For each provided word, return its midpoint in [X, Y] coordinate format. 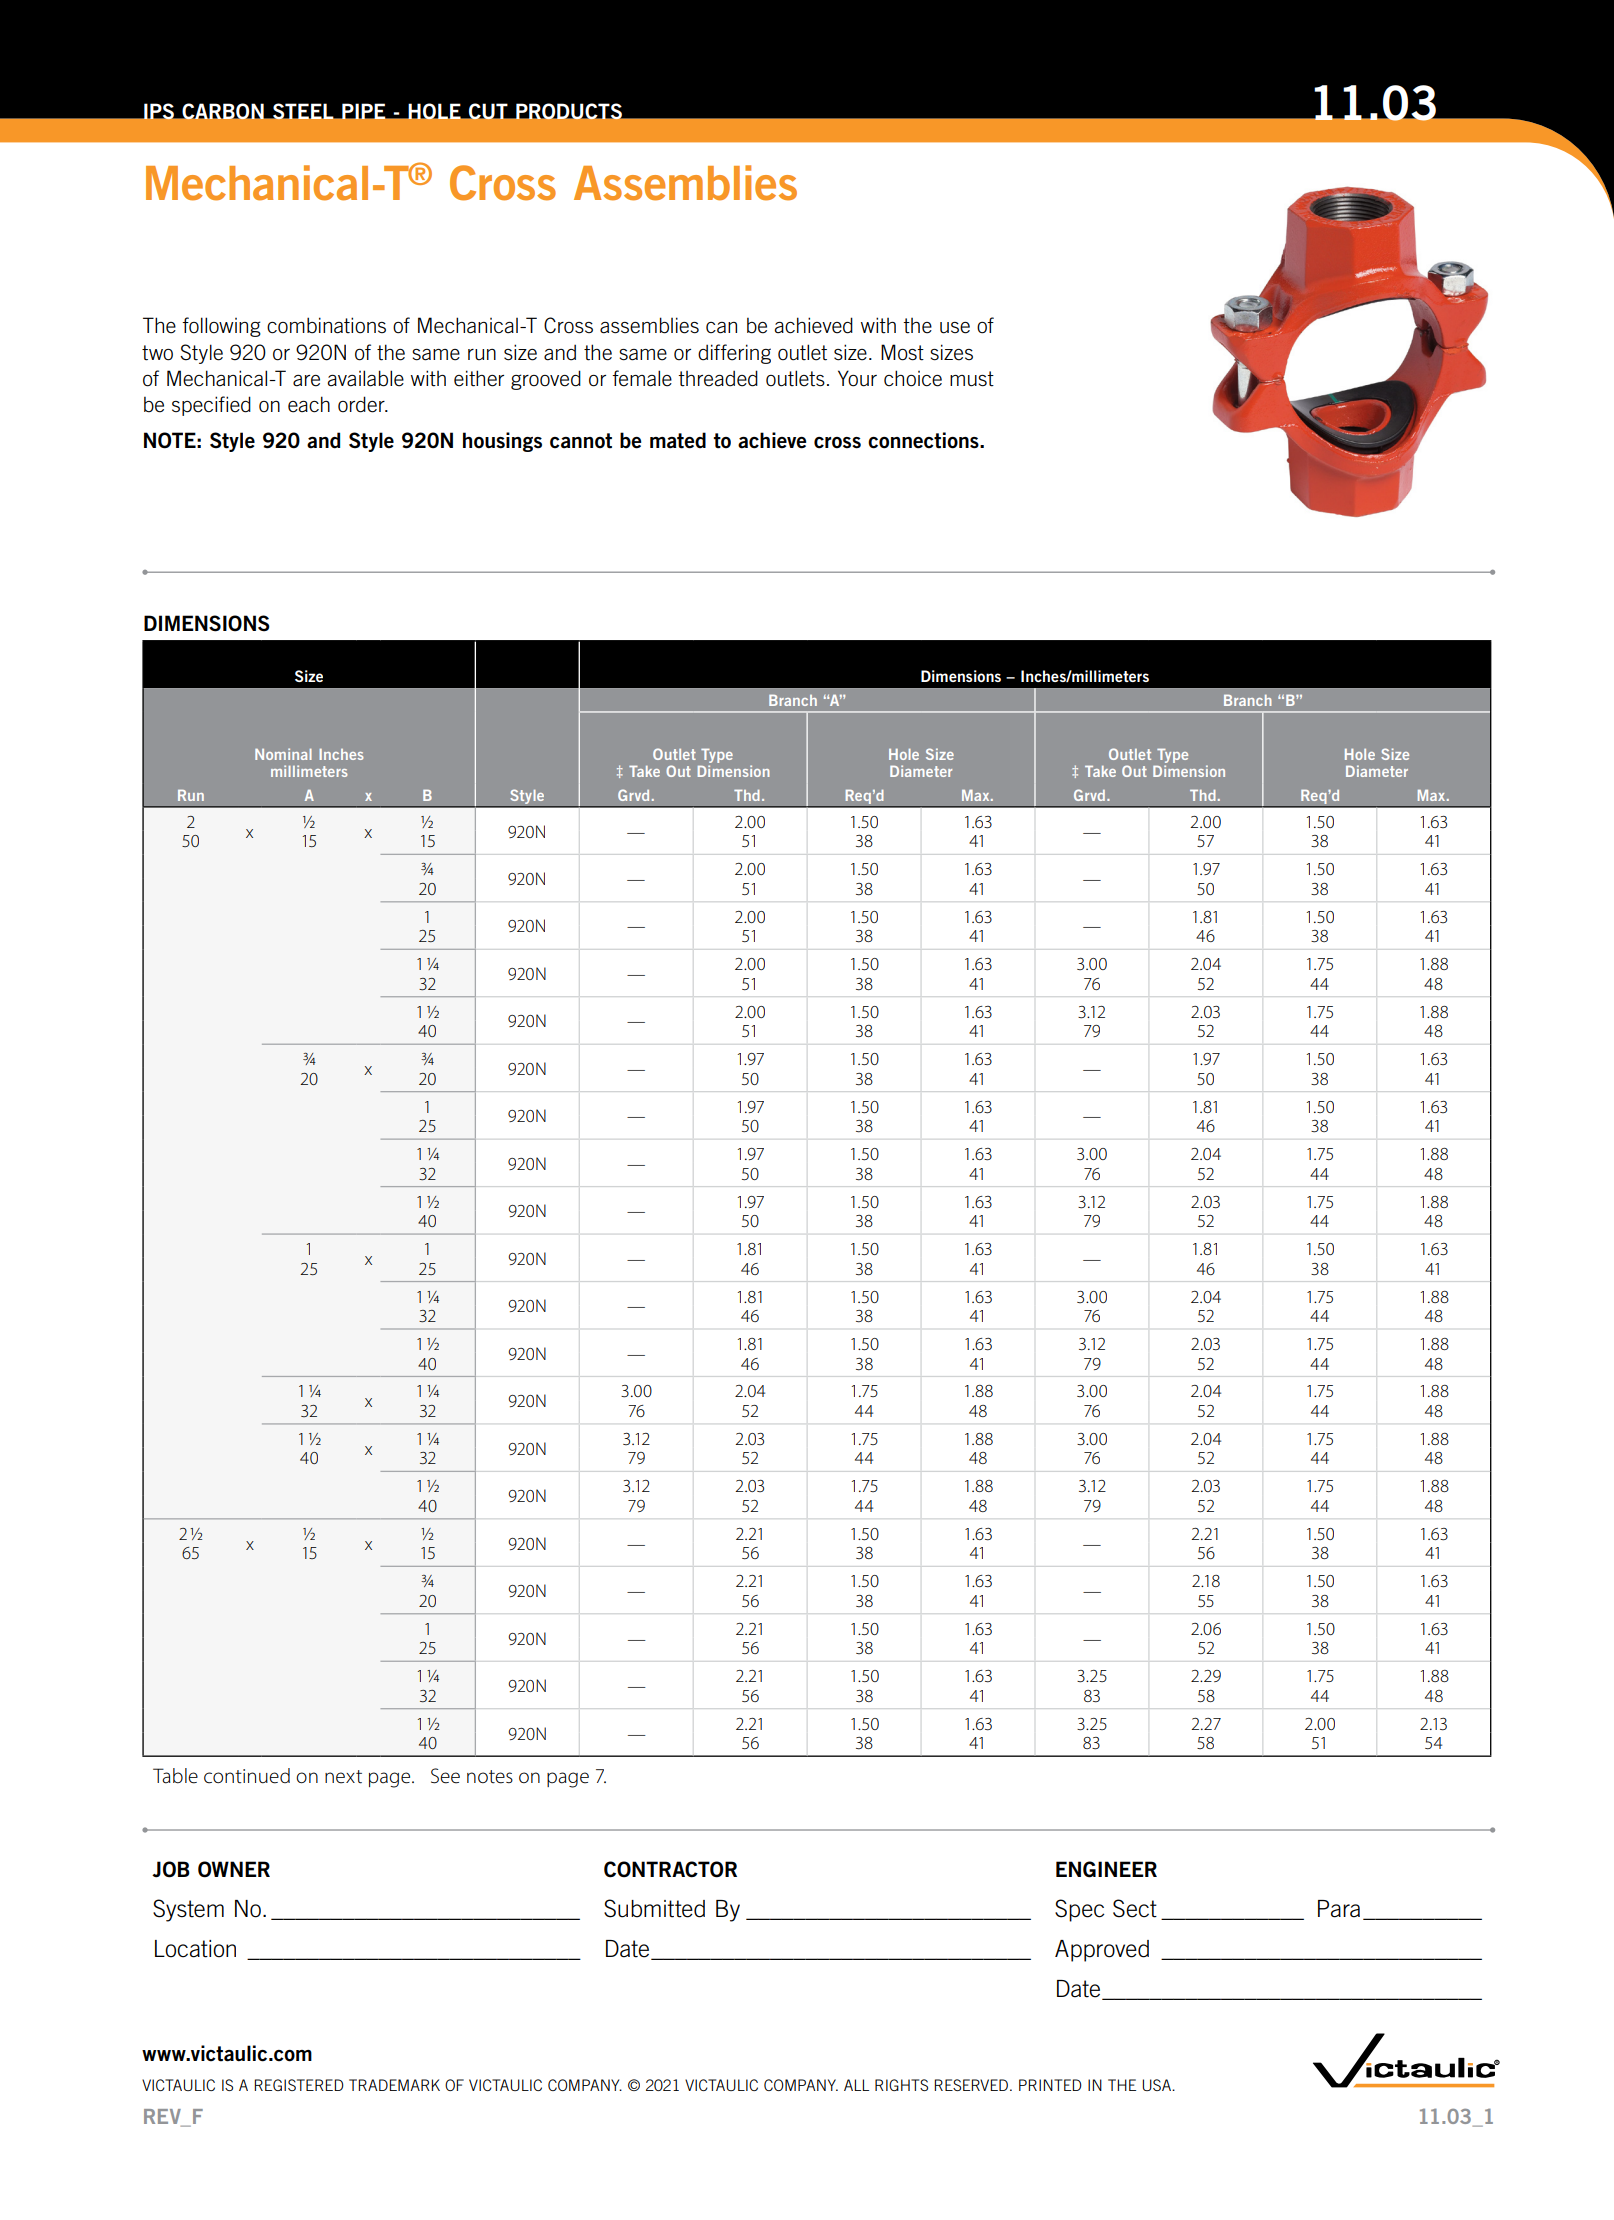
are [306, 381]
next [343, 1777]
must [972, 379]
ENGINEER [1106, 1869]
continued [247, 1776]
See [445, 1776]
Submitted [654, 1908]
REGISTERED [299, 2085]
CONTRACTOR [670, 1869]
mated [678, 440]
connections [924, 440]
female [642, 378]
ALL [856, 2085]
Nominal [283, 754]
